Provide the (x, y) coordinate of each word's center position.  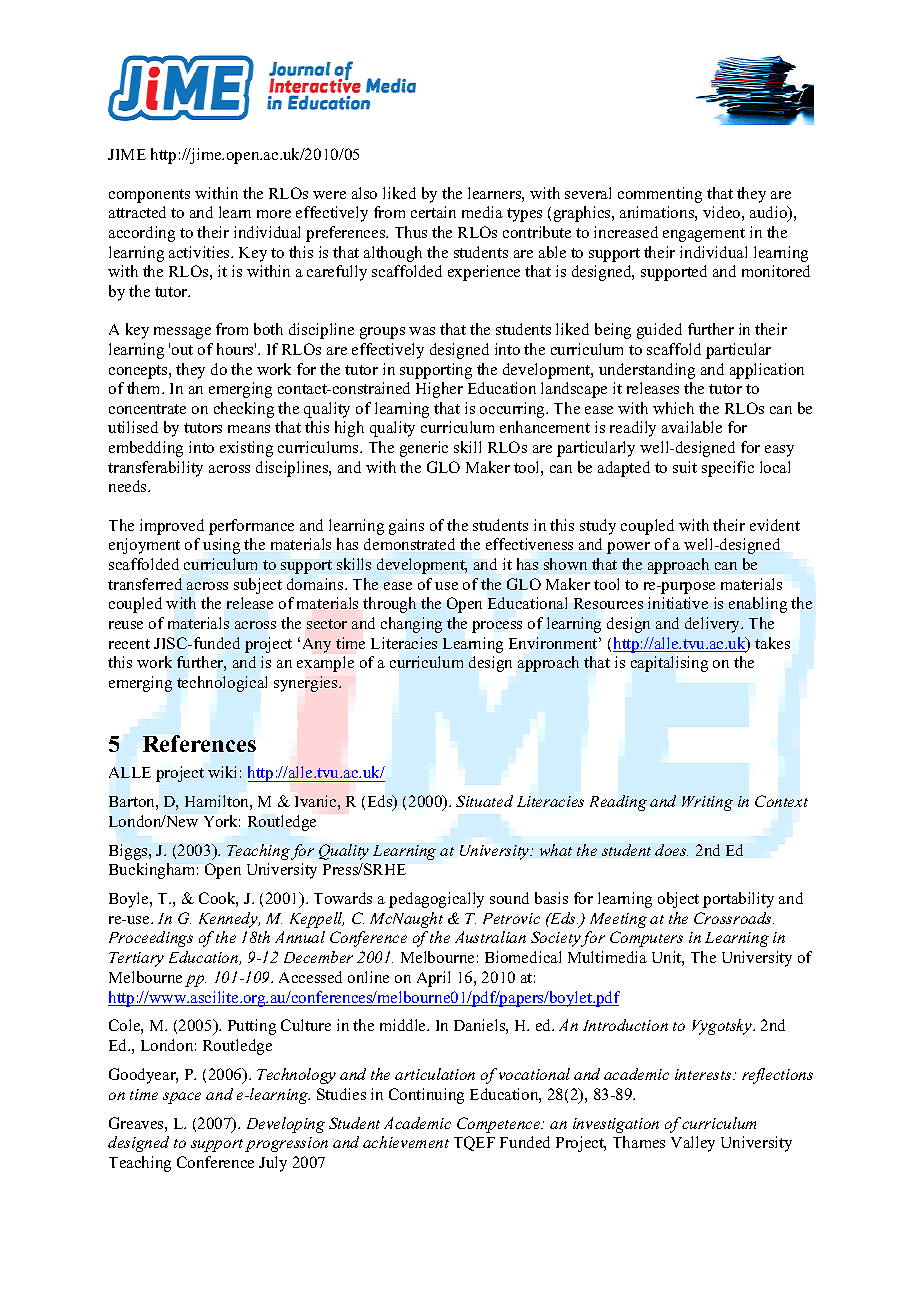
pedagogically (436, 900)
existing (246, 449)
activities (200, 252)
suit (685, 467)
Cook (218, 899)
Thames (639, 1142)
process (497, 627)
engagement (704, 235)
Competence (500, 1125)
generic (424, 449)
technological (222, 684)
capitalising (669, 664)
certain (433, 212)
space (182, 1098)
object (678, 900)
